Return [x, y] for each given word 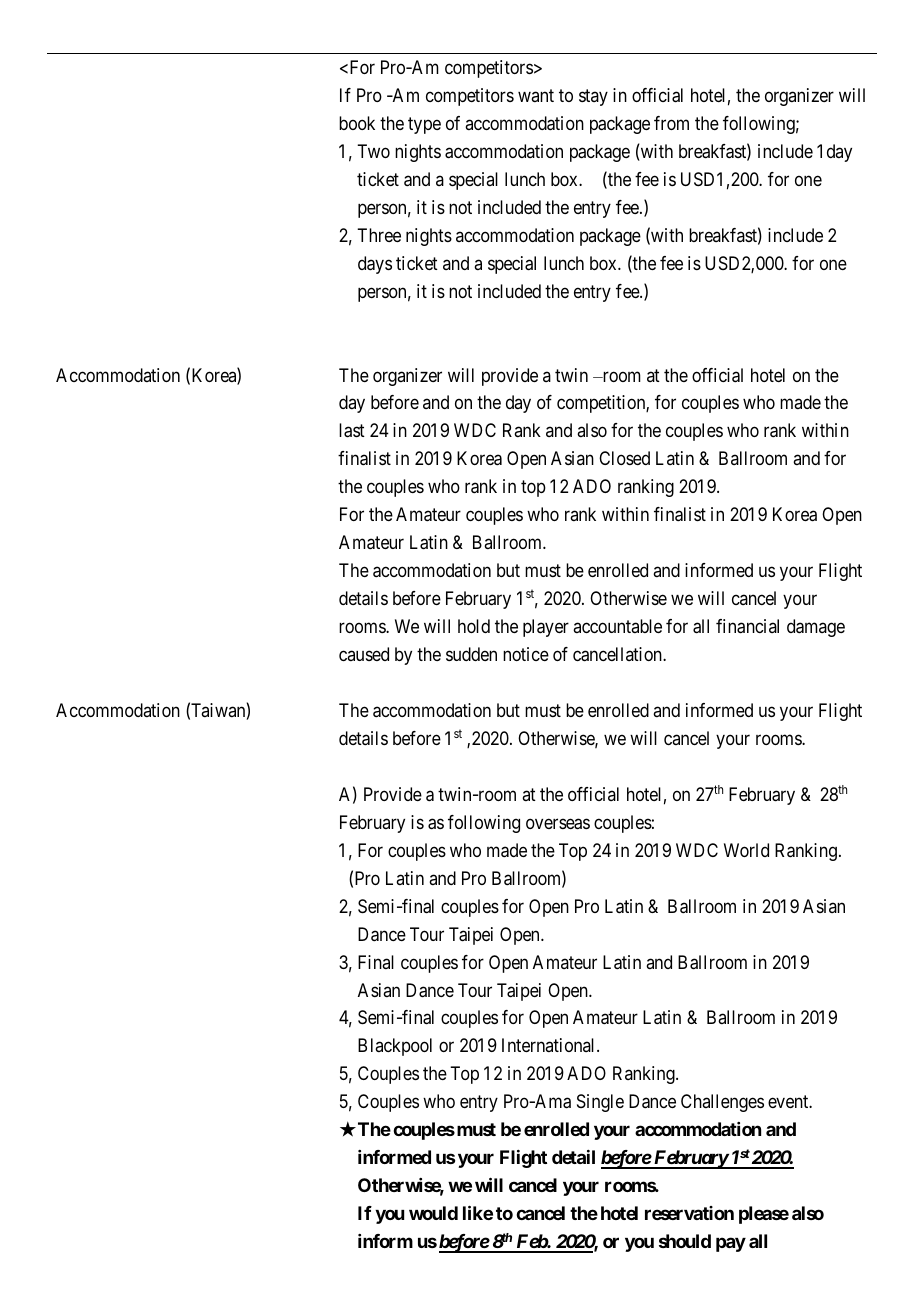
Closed [624, 458]
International [550, 1045]
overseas [558, 824]
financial [747, 626]
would [433, 1213]
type [424, 125]
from [671, 123]
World [746, 850]
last [352, 430]
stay [593, 97]
